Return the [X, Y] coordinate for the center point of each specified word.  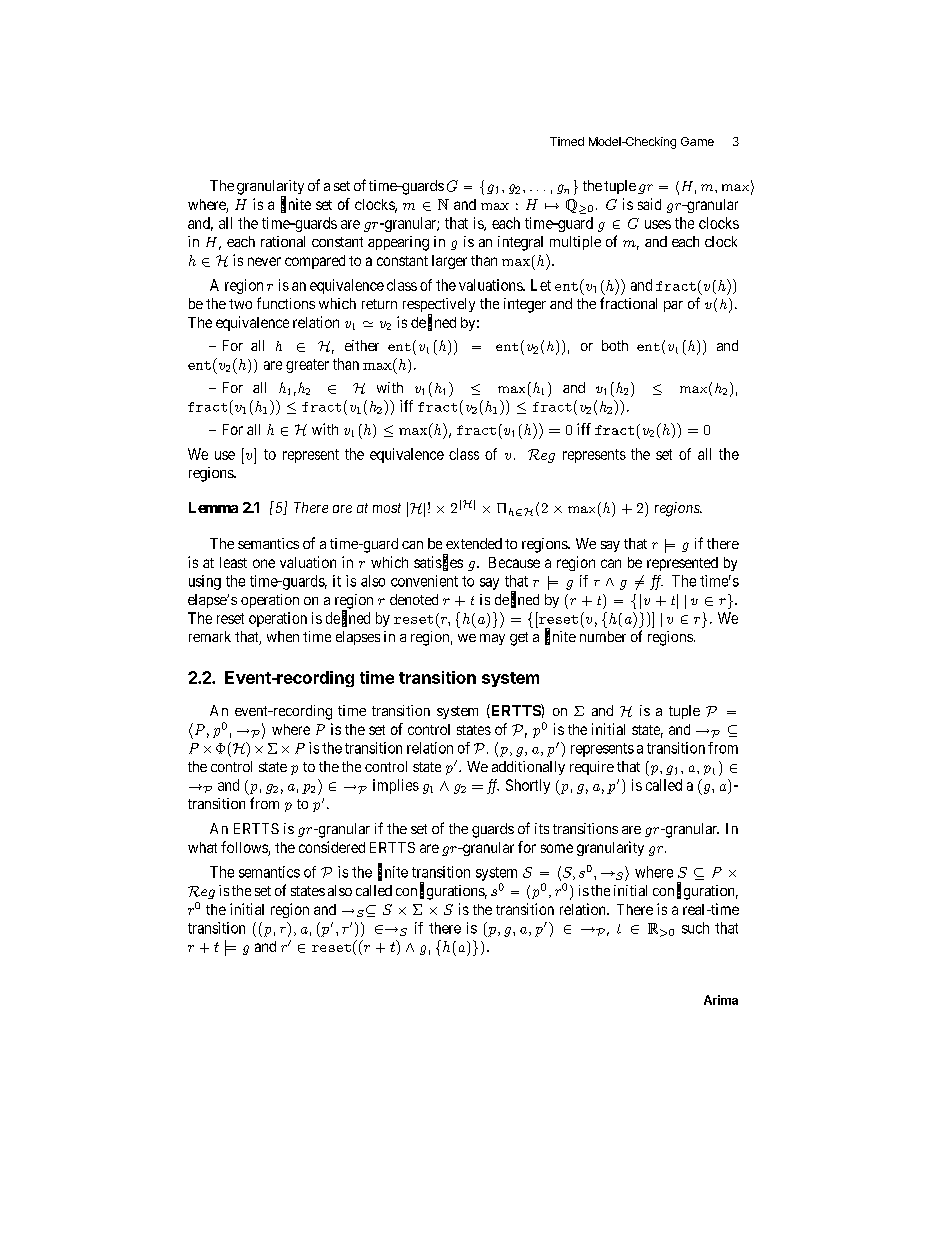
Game [697, 141]
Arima [721, 1000]
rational [283, 241]
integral [520, 243]
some [557, 848]
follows [245, 848]
